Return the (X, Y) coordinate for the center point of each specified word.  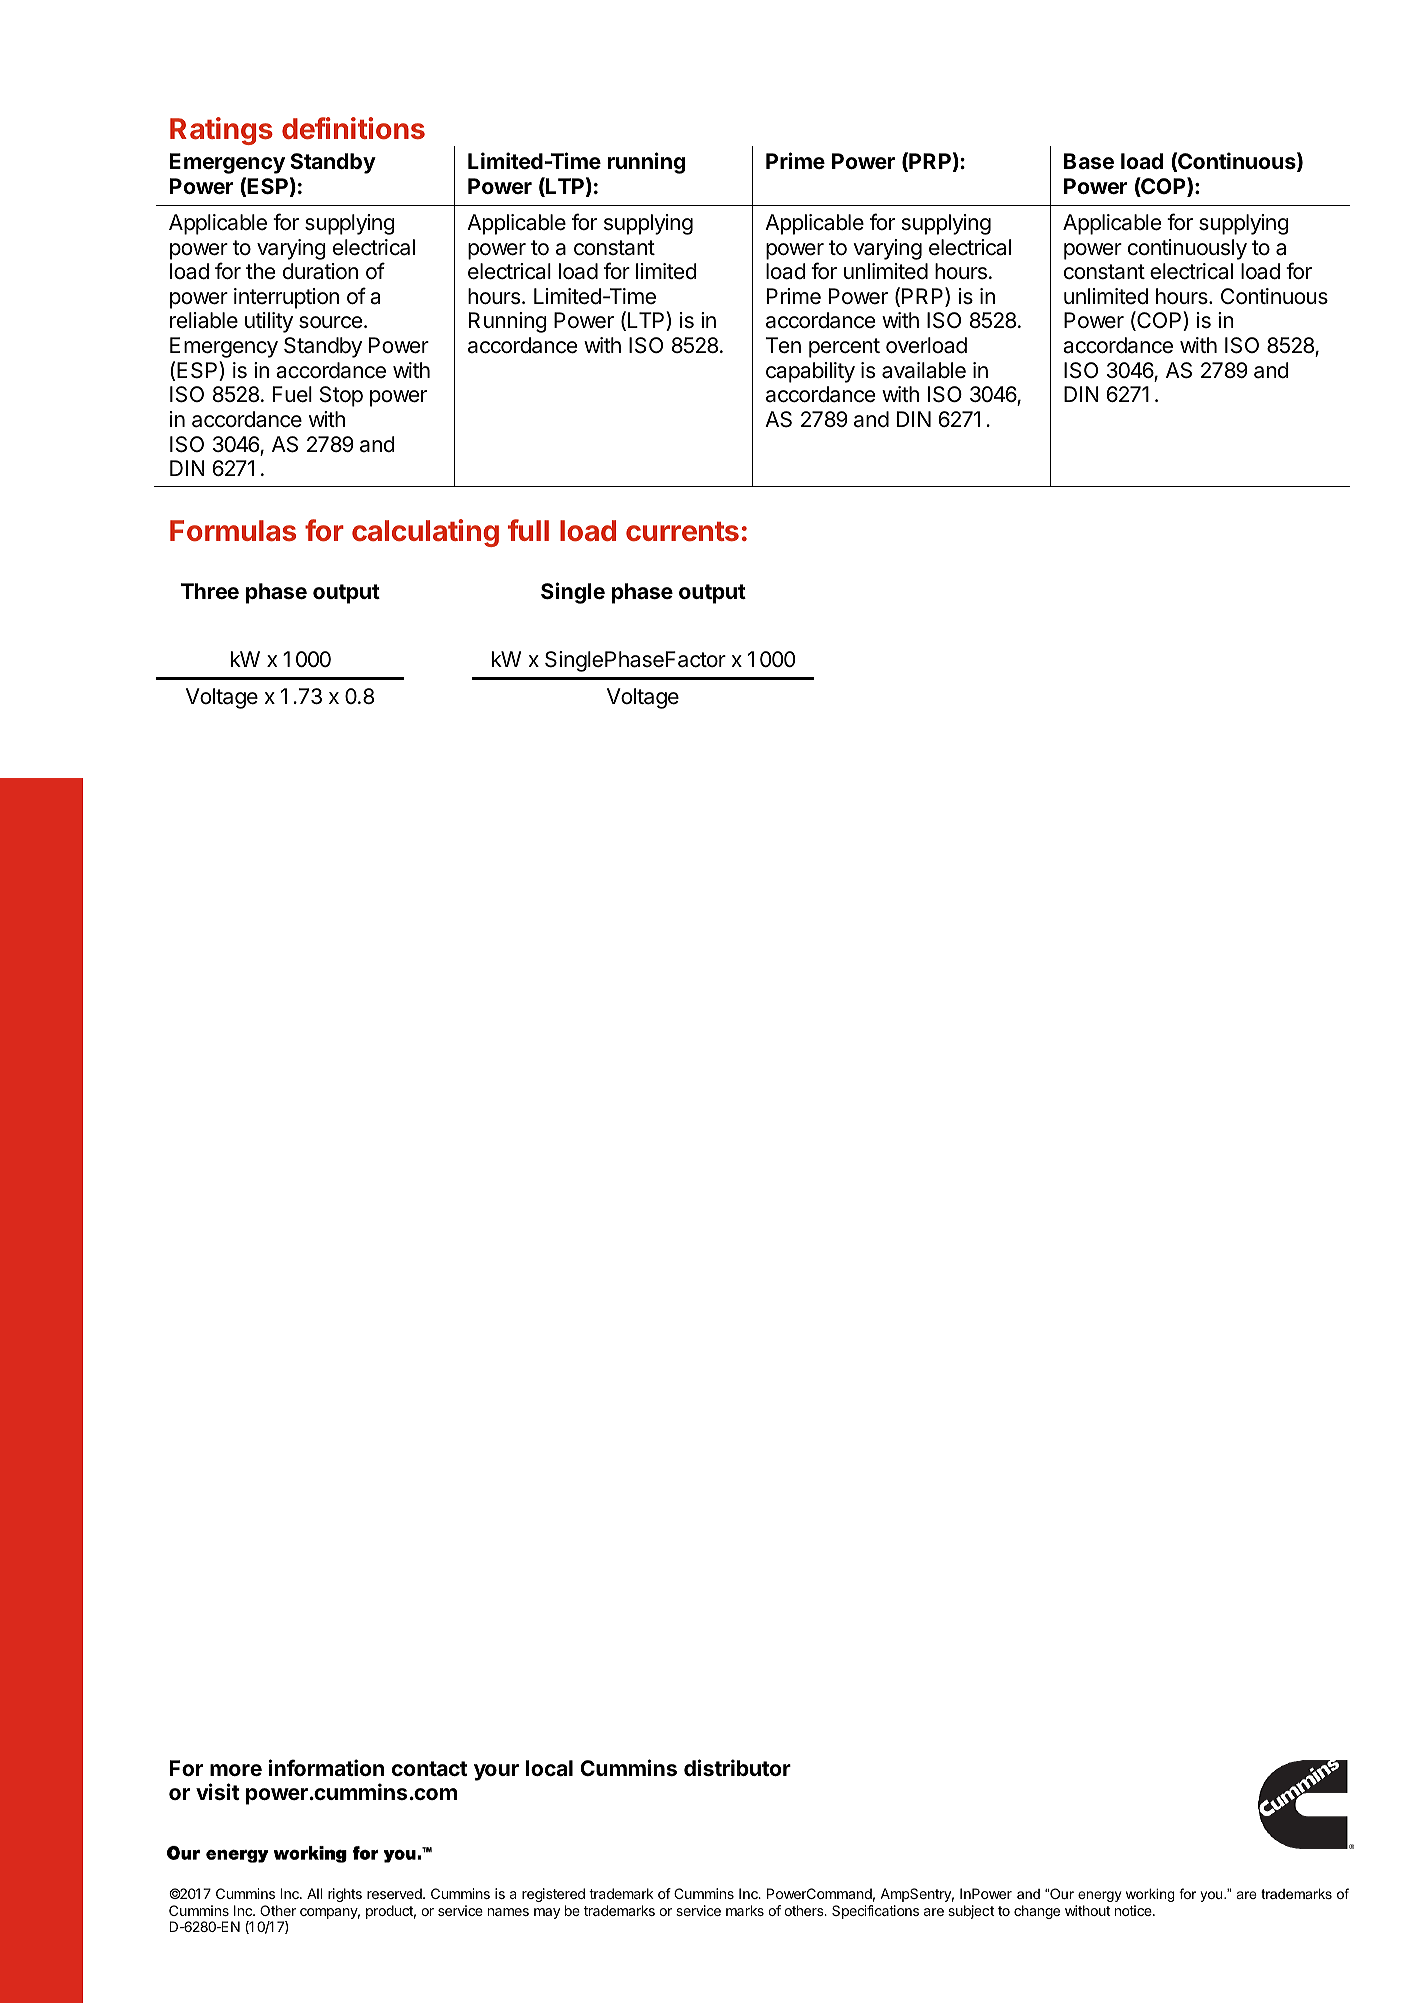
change (1037, 1912)
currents (682, 531)
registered (553, 1895)
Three (210, 591)
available (924, 370)
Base (1089, 161)
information (326, 1767)
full (528, 530)
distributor (737, 1767)
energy (1099, 1896)
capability (810, 372)
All (314, 1893)
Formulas (233, 530)
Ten (783, 345)
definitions (353, 128)
